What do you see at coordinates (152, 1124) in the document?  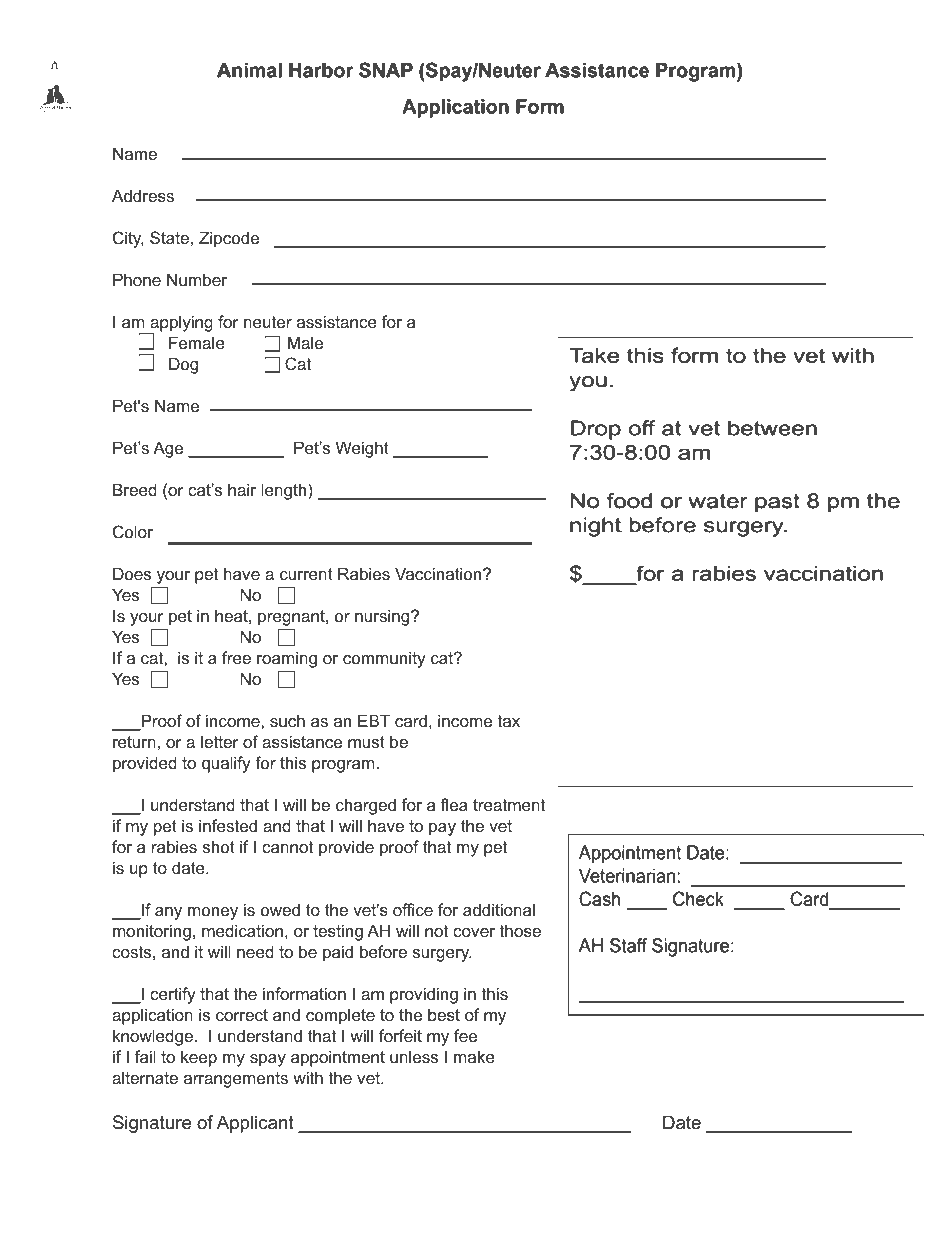 I see `Signature` at bounding box center [152, 1124].
